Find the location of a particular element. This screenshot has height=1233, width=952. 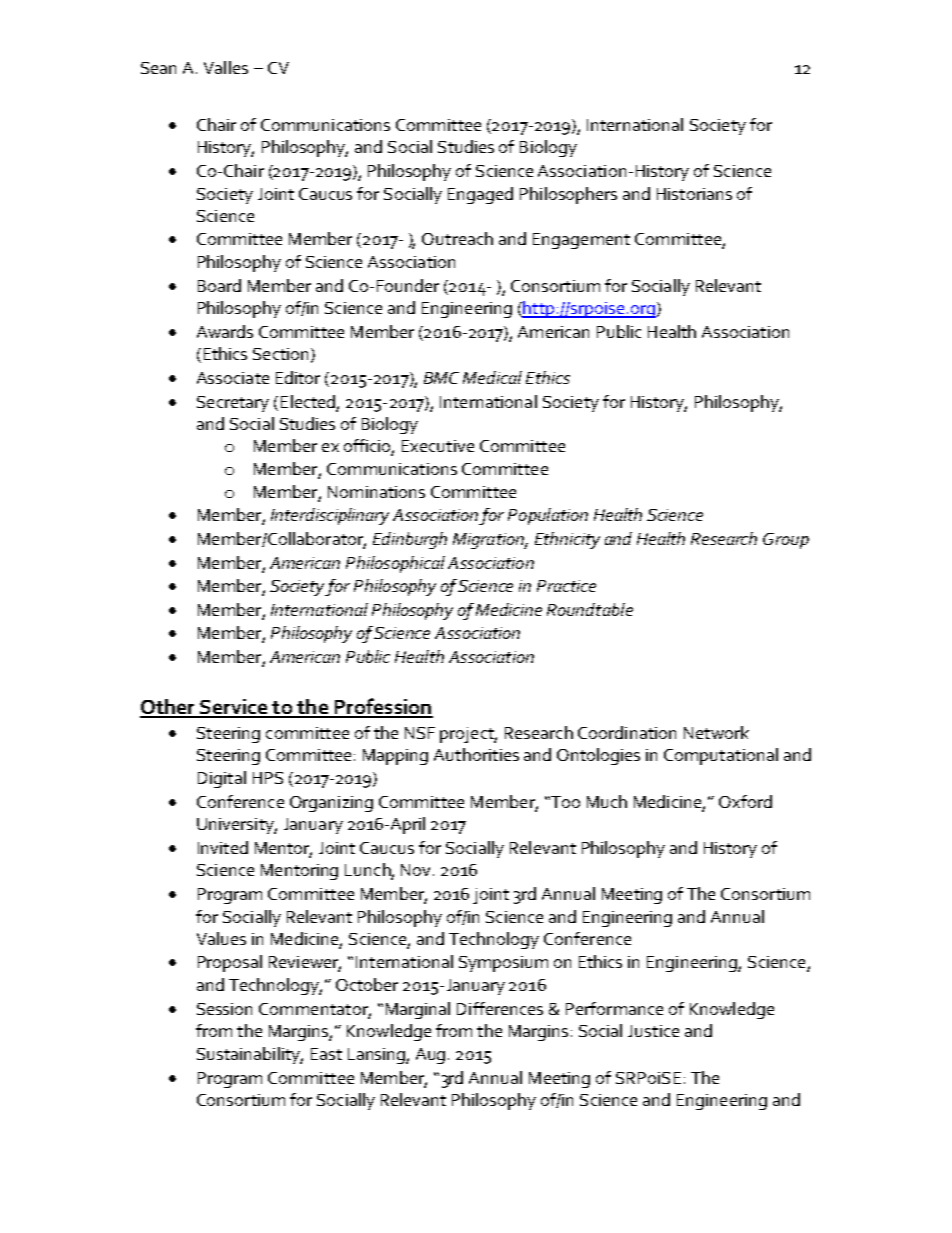

Medical is located at coordinates (492, 377).
